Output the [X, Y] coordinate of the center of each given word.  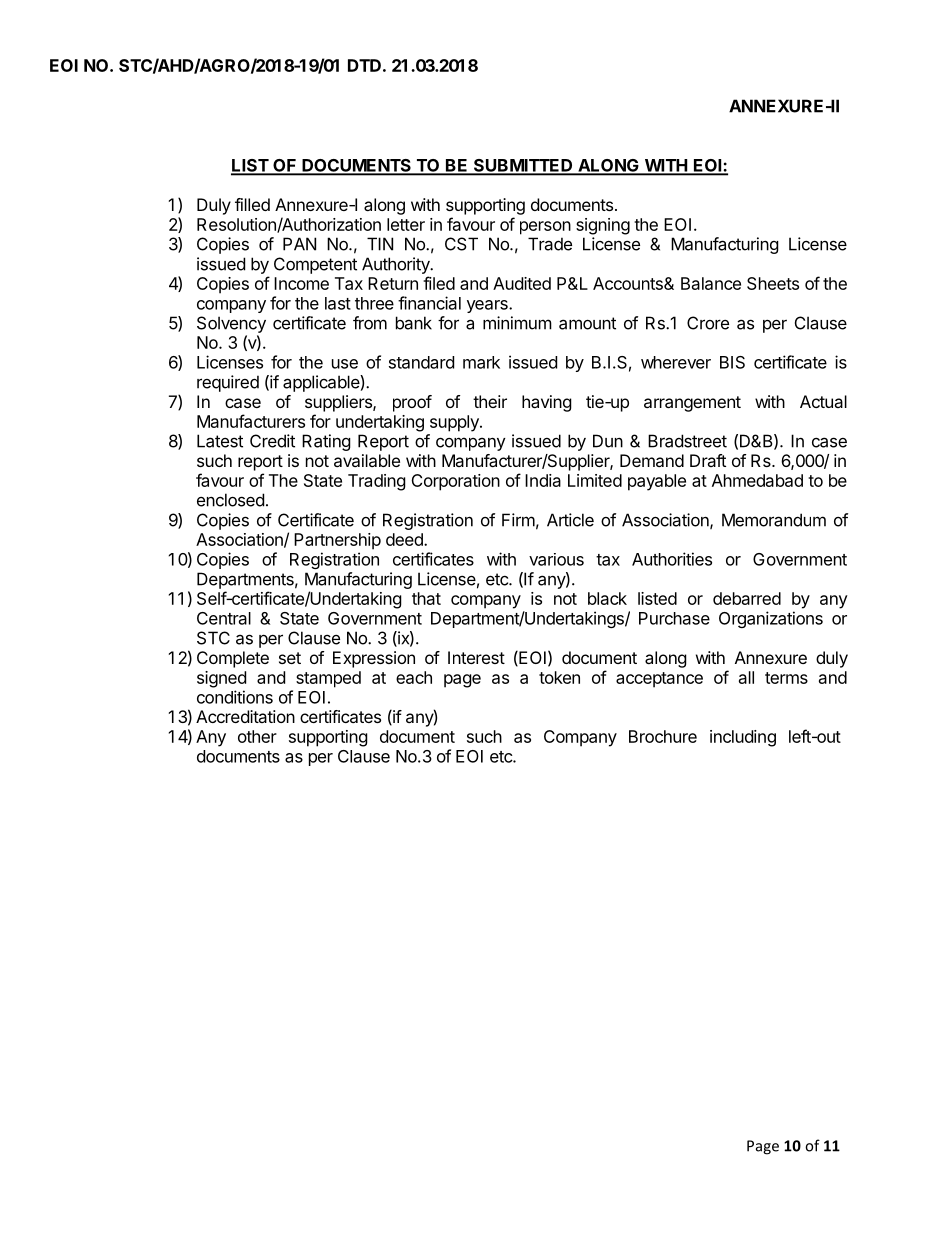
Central [224, 618]
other [257, 736]
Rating [326, 442]
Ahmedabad [757, 480]
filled [252, 204]
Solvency [231, 324]
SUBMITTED [523, 166]
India [543, 480]
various [556, 559]
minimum [517, 323]
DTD [364, 65]
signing [603, 226]
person [545, 228]
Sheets [773, 283]
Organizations [771, 619]
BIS [732, 362]
